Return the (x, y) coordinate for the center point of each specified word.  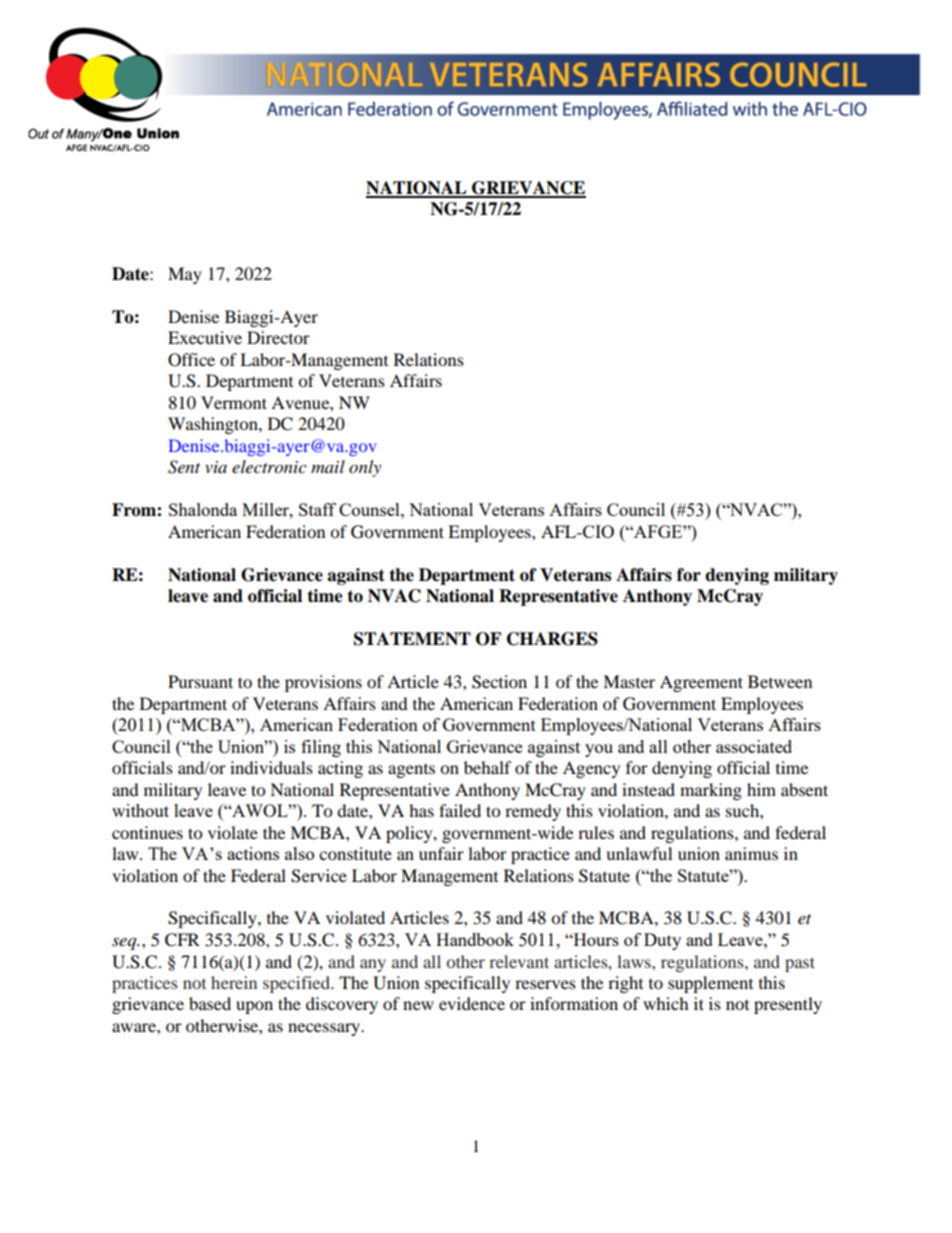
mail (328, 466)
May (185, 275)
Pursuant (200, 681)
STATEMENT (412, 639)
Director (278, 337)
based (210, 1003)
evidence (472, 1003)
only (365, 468)
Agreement (701, 683)
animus (751, 853)
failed (460, 810)
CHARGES (552, 639)
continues (147, 832)
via (216, 467)
